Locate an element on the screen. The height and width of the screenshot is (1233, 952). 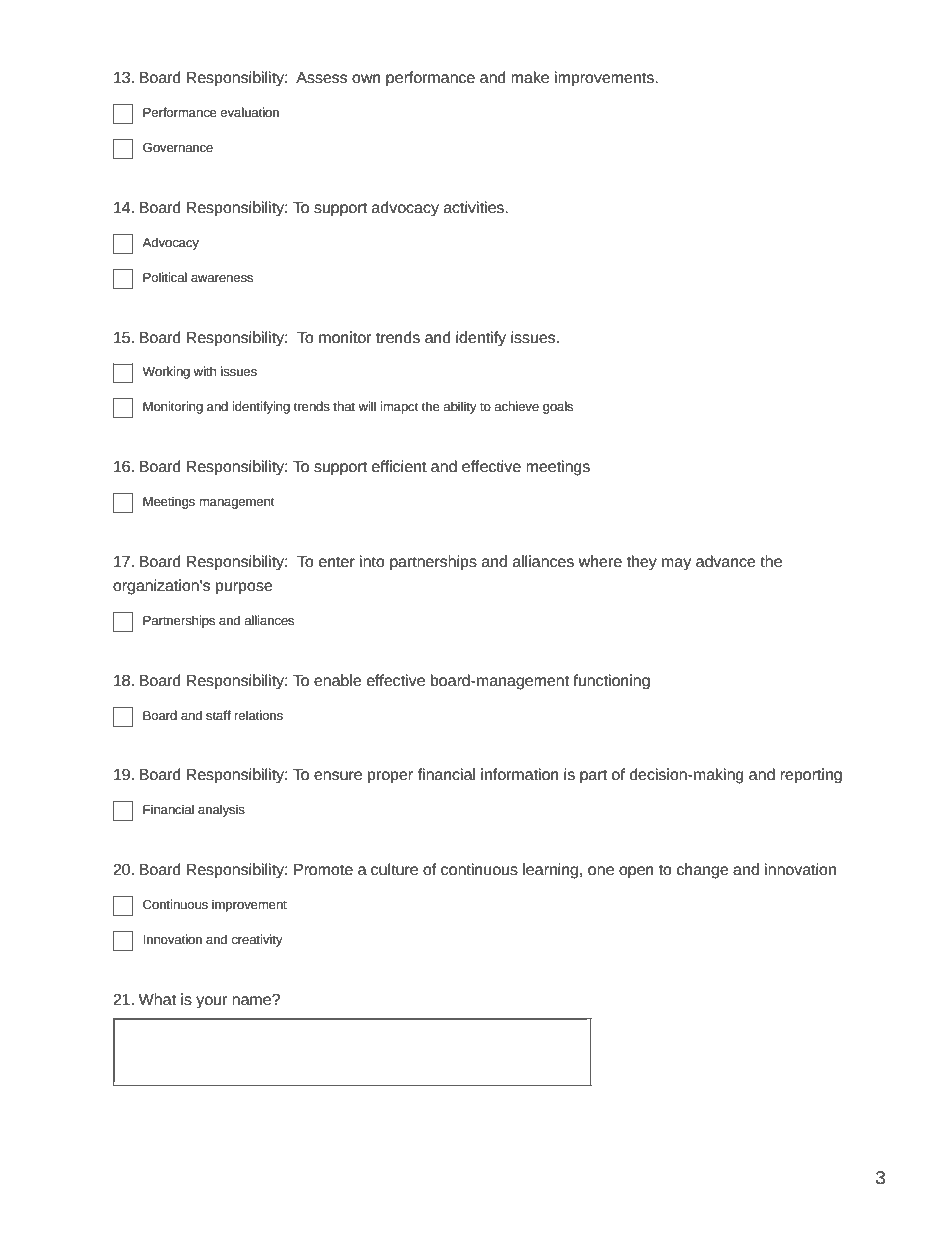
make is located at coordinates (530, 77).
